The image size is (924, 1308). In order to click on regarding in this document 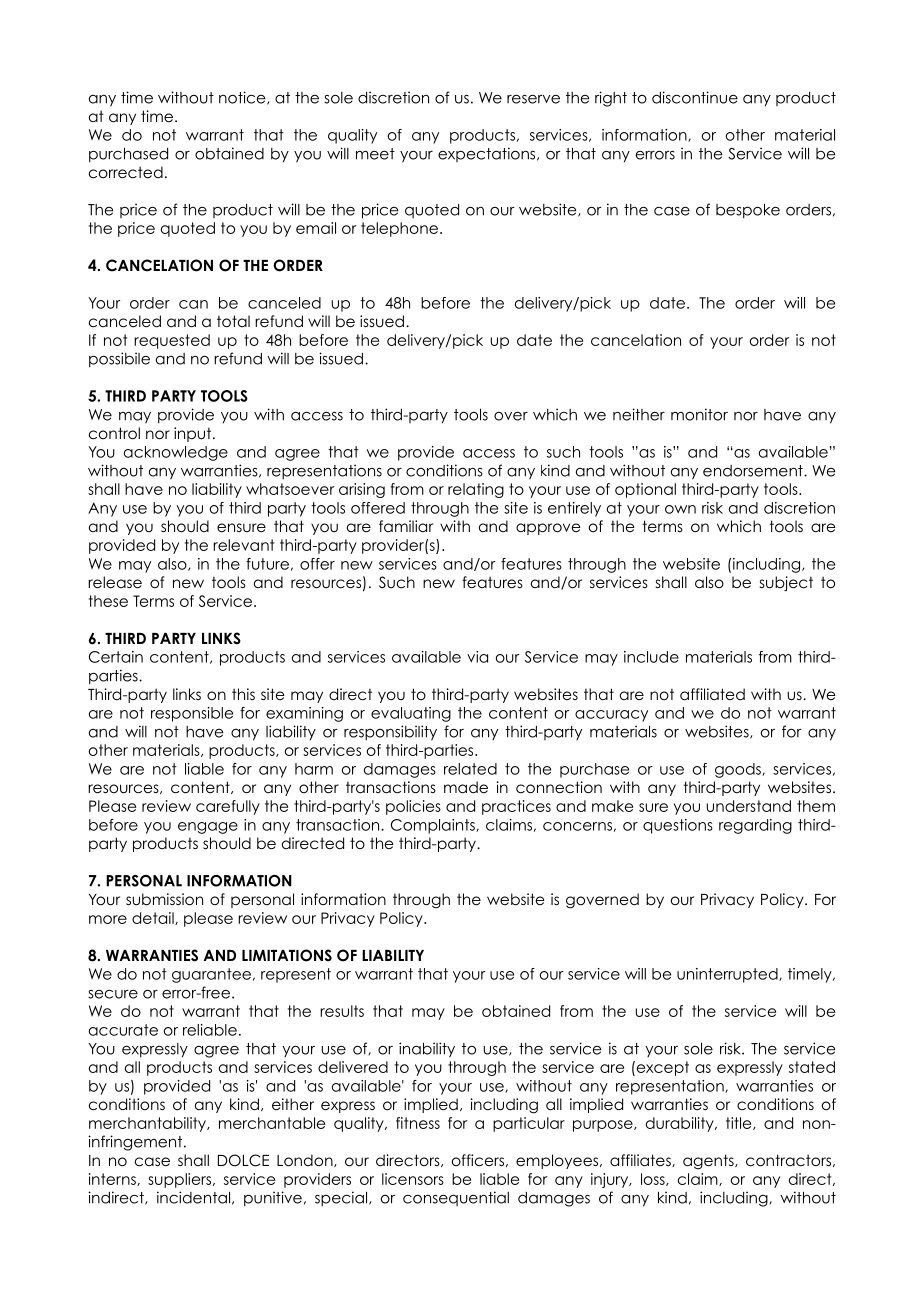, I will do `click(755, 826)`.
